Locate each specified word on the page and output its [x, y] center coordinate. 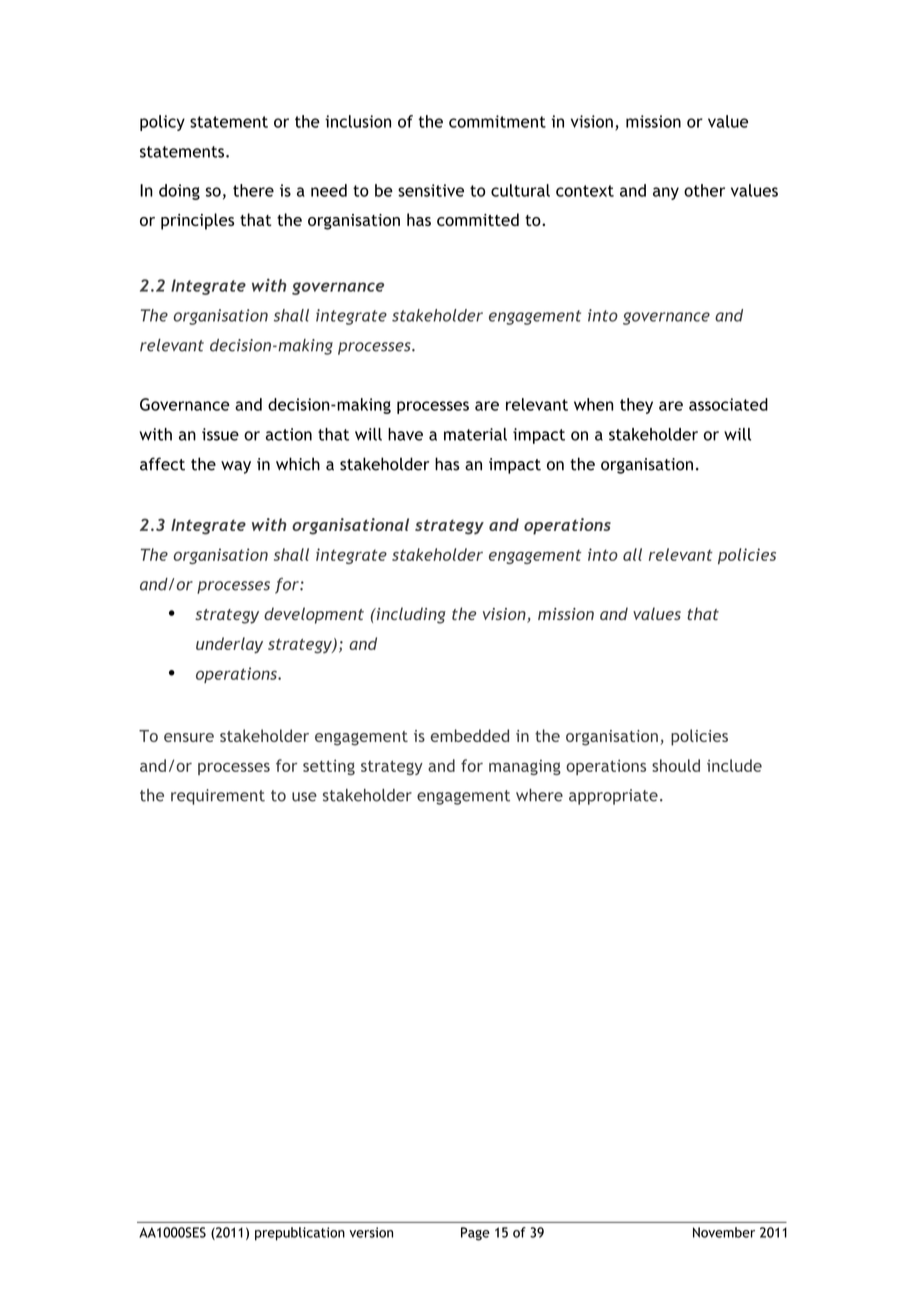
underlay [229, 645]
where [539, 795]
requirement [218, 797]
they [636, 406]
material [475, 434]
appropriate [613, 797]
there [253, 190]
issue [220, 434]
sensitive [431, 190]
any [666, 193]
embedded [470, 735]
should [676, 765]
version [371, 1232]
